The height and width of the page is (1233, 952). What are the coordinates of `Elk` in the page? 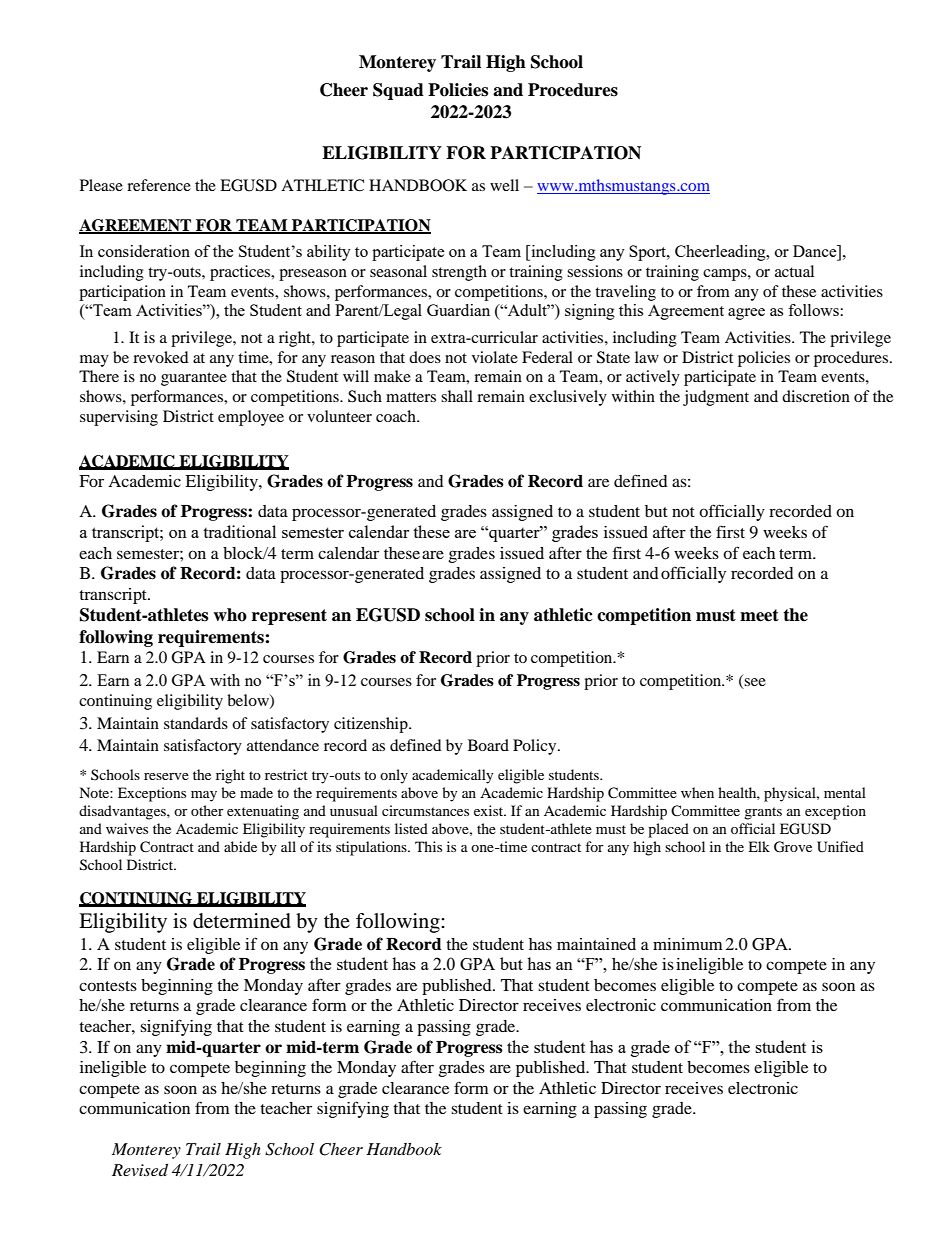 It's located at (759, 846).
